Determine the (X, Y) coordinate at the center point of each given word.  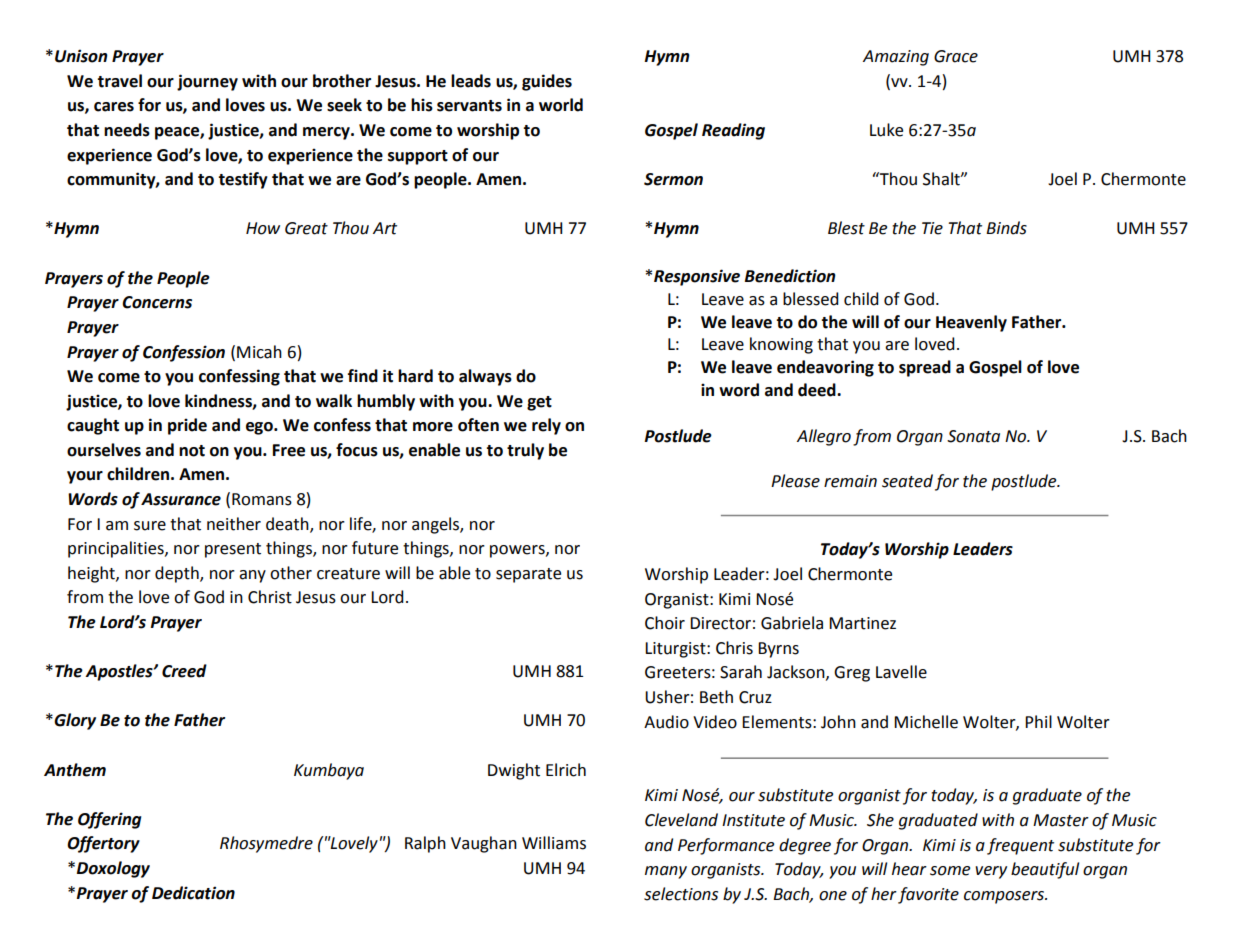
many (666, 872)
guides (547, 82)
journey (207, 82)
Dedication (193, 893)
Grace (956, 56)
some (950, 871)
